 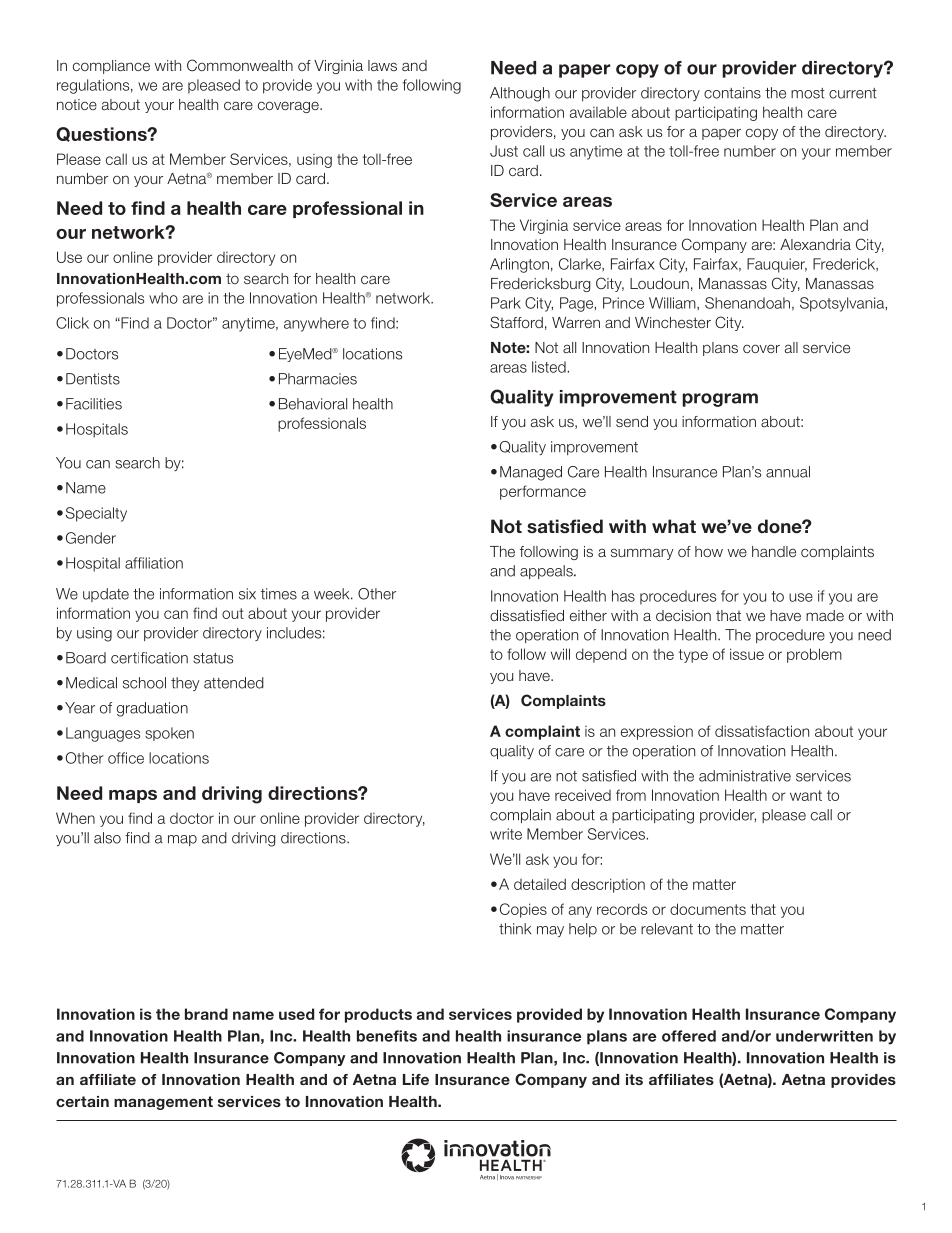 What do you see at coordinates (163, 1103) in the document?
I see `management` at bounding box center [163, 1103].
